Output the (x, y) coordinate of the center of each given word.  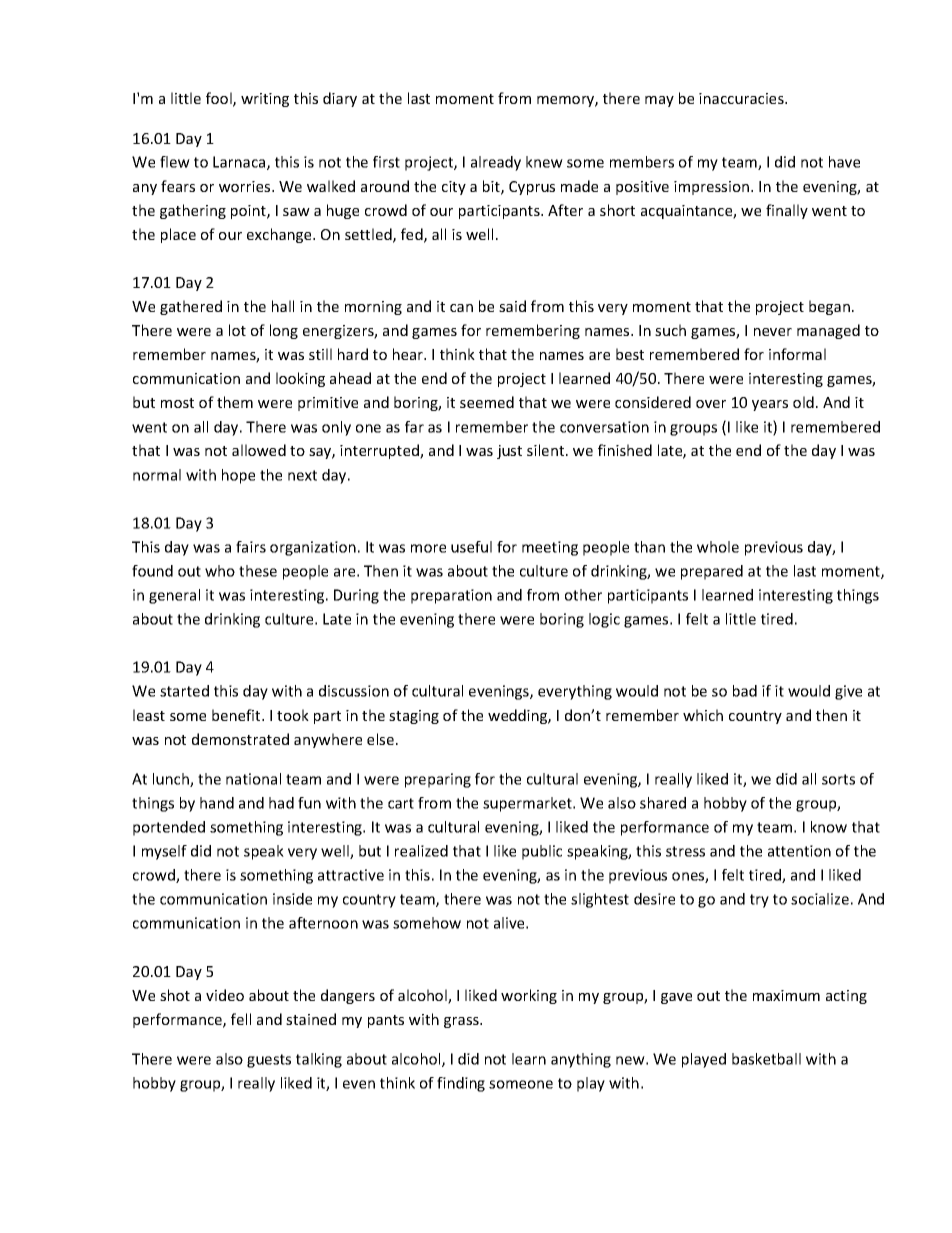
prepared (712, 572)
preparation (451, 596)
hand (217, 803)
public (542, 852)
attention (799, 851)
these (258, 571)
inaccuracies (742, 98)
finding (461, 1084)
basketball (766, 1059)
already (496, 163)
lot (237, 330)
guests (269, 1061)
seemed (487, 402)
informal (797, 354)
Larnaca (240, 163)
